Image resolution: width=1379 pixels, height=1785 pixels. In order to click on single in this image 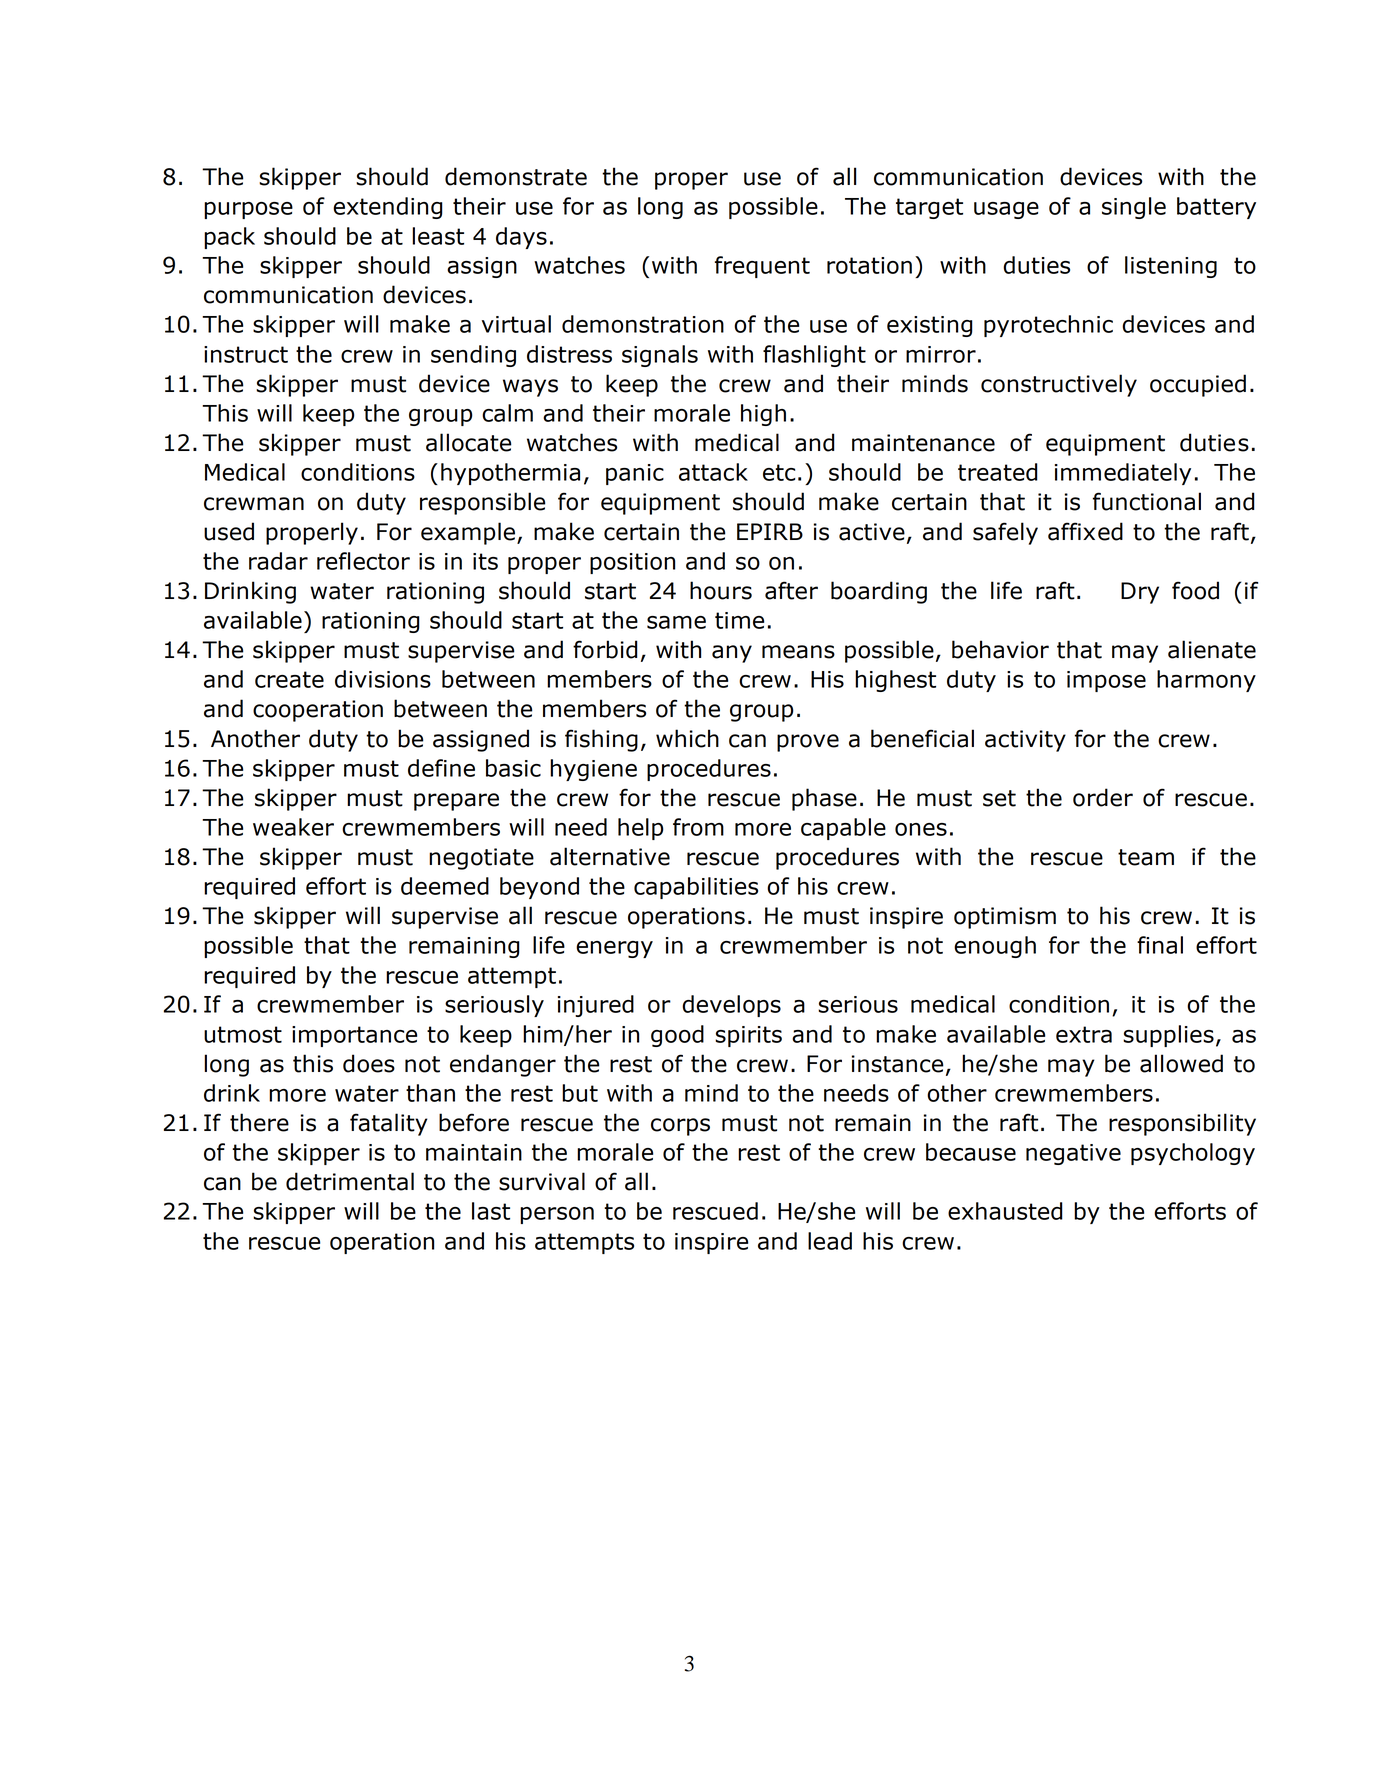, I will do `click(1134, 208)`.
